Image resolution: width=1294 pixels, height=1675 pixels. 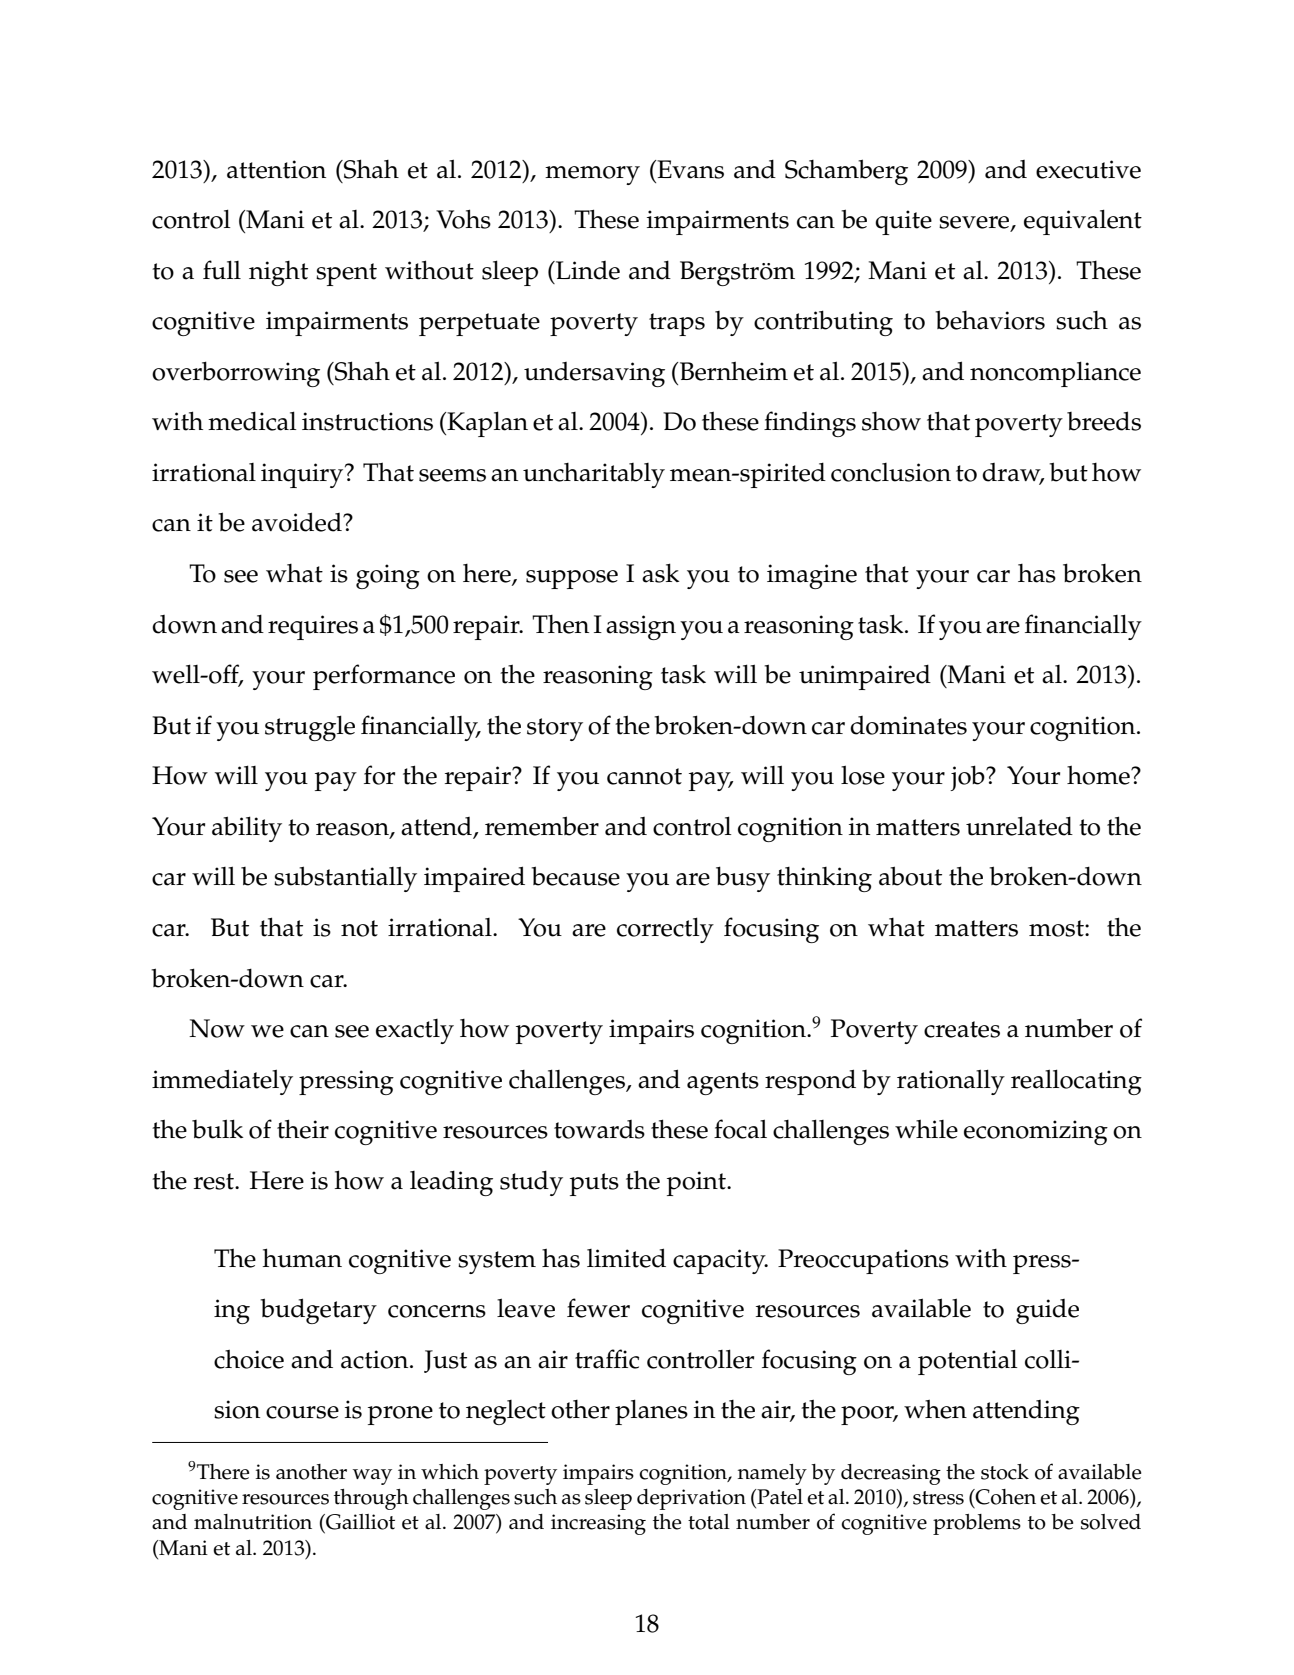 What do you see at coordinates (641, 627) in the image?
I see `assign` at bounding box center [641, 627].
